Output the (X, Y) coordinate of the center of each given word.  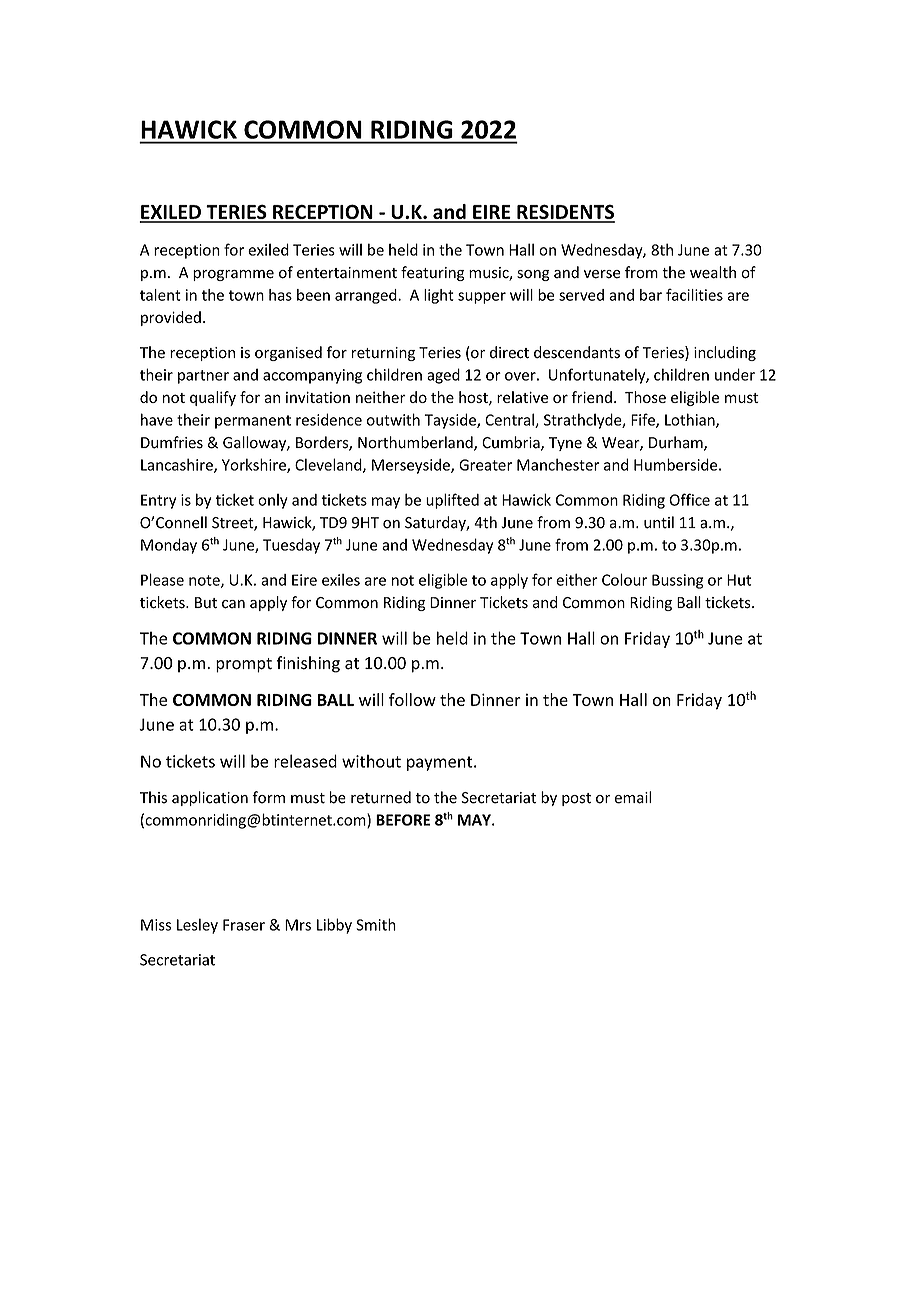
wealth (713, 272)
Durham (677, 443)
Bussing (677, 581)
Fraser (244, 925)
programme (233, 275)
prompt (244, 665)
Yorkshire (255, 465)
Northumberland (416, 443)
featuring (433, 273)
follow (412, 699)
